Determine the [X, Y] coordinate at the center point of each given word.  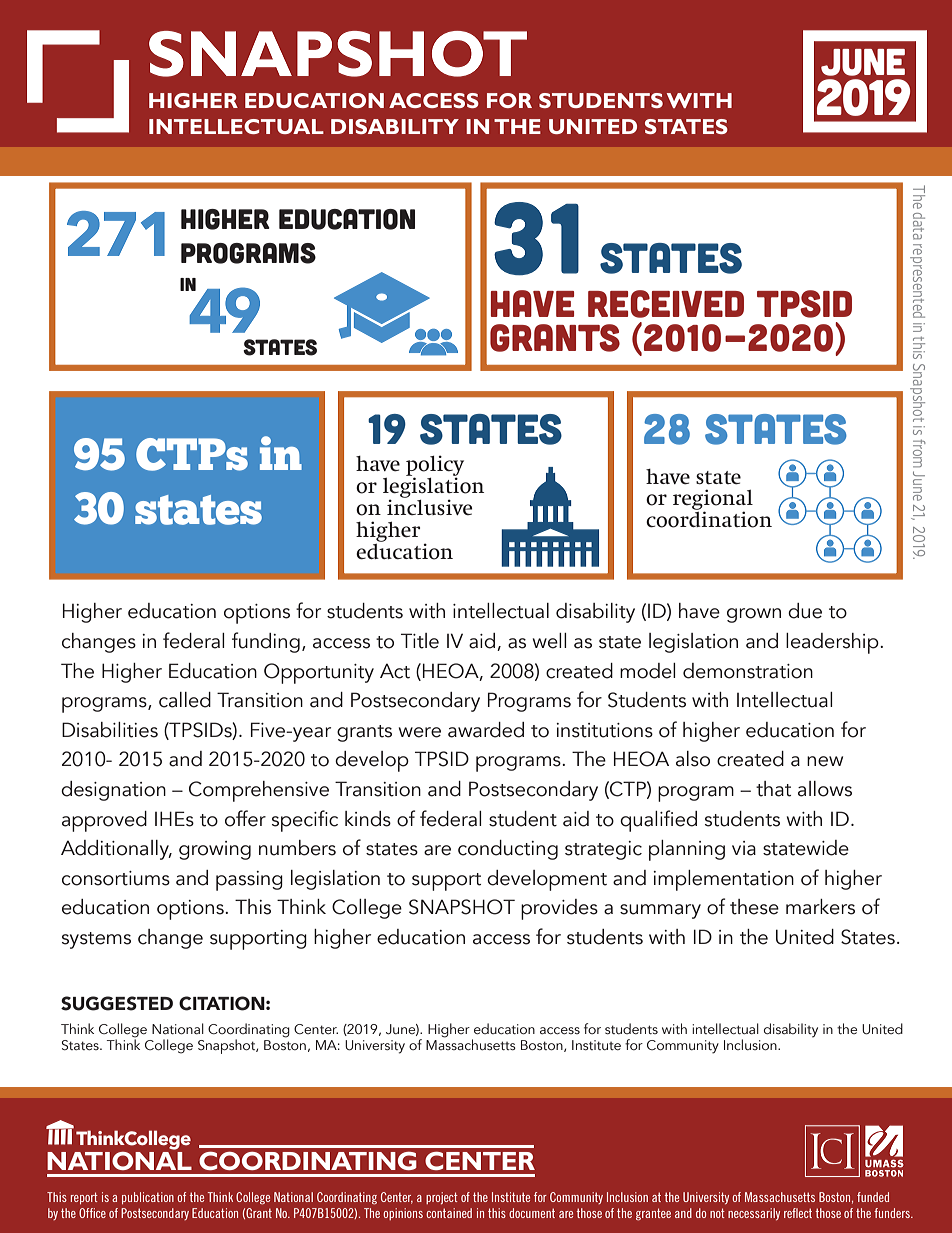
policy [435, 467]
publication [148, 1198]
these [754, 907]
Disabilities [110, 730]
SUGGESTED [117, 1003]
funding [266, 642]
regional [713, 501]
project [442, 1198]
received [666, 304]
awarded [486, 730]
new [825, 761]
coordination [709, 518]
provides [559, 909]
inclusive [430, 506]
